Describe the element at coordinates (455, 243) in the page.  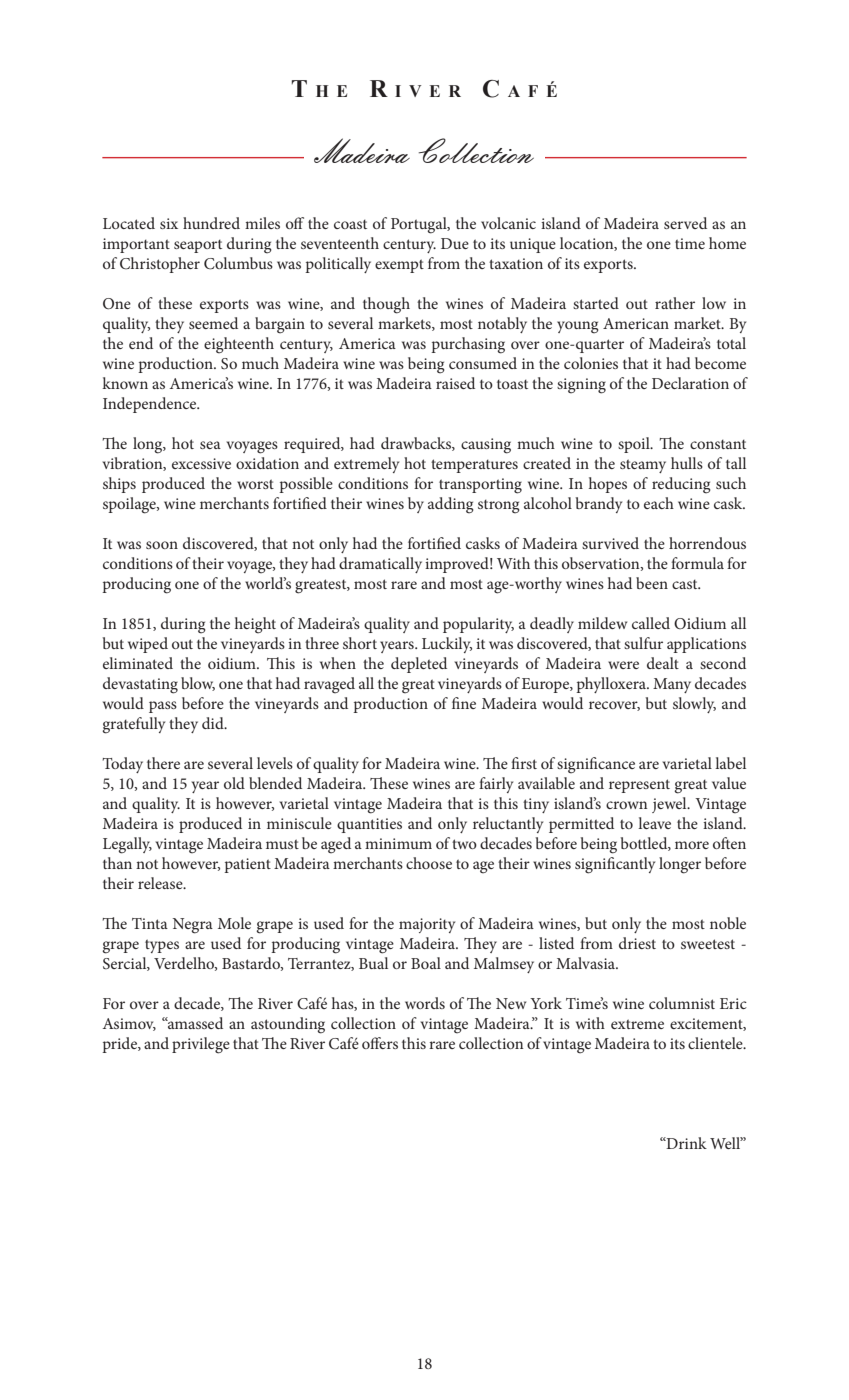
I see `Due` at that location.
